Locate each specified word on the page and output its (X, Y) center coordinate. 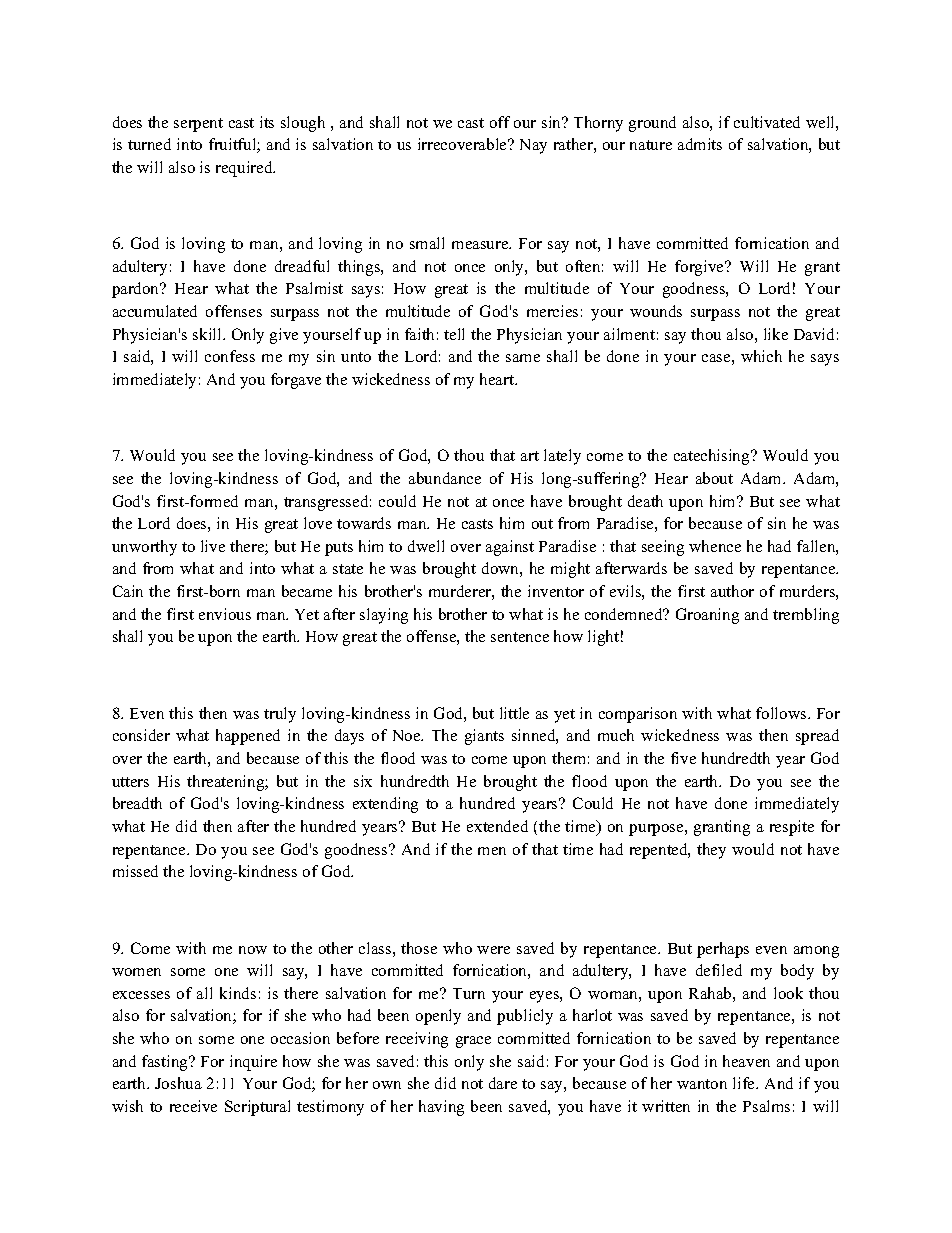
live (213, 546)
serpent (198, 125)
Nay (533, 146)
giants (484, 737)
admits (700, 144)
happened (248, 737)
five (683, 758)
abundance (445, 478)
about (714, 478)
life (745, 1083)
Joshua (178, 1083)
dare (503, 1083)
